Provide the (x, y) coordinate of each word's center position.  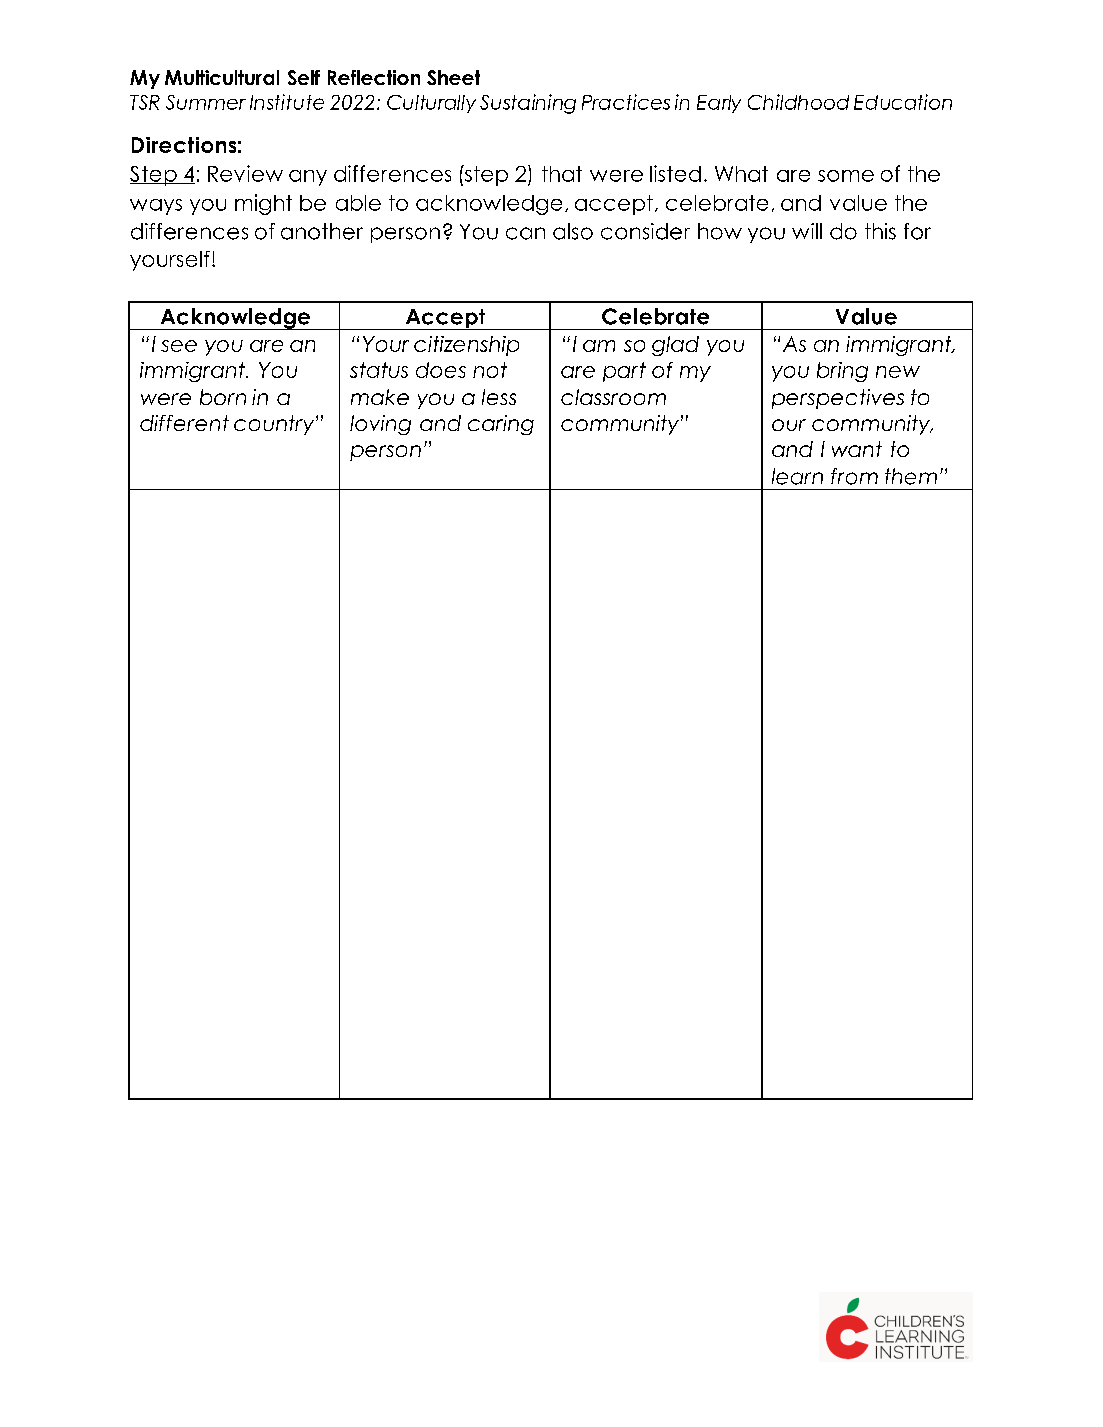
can (525, 233)
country (275, 425)
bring (842, 372)
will (807, 231)
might (263, 204)
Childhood (798, 102)
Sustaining (528, 104)
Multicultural (222, 77)
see (179, 346)
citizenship (466, 346)
